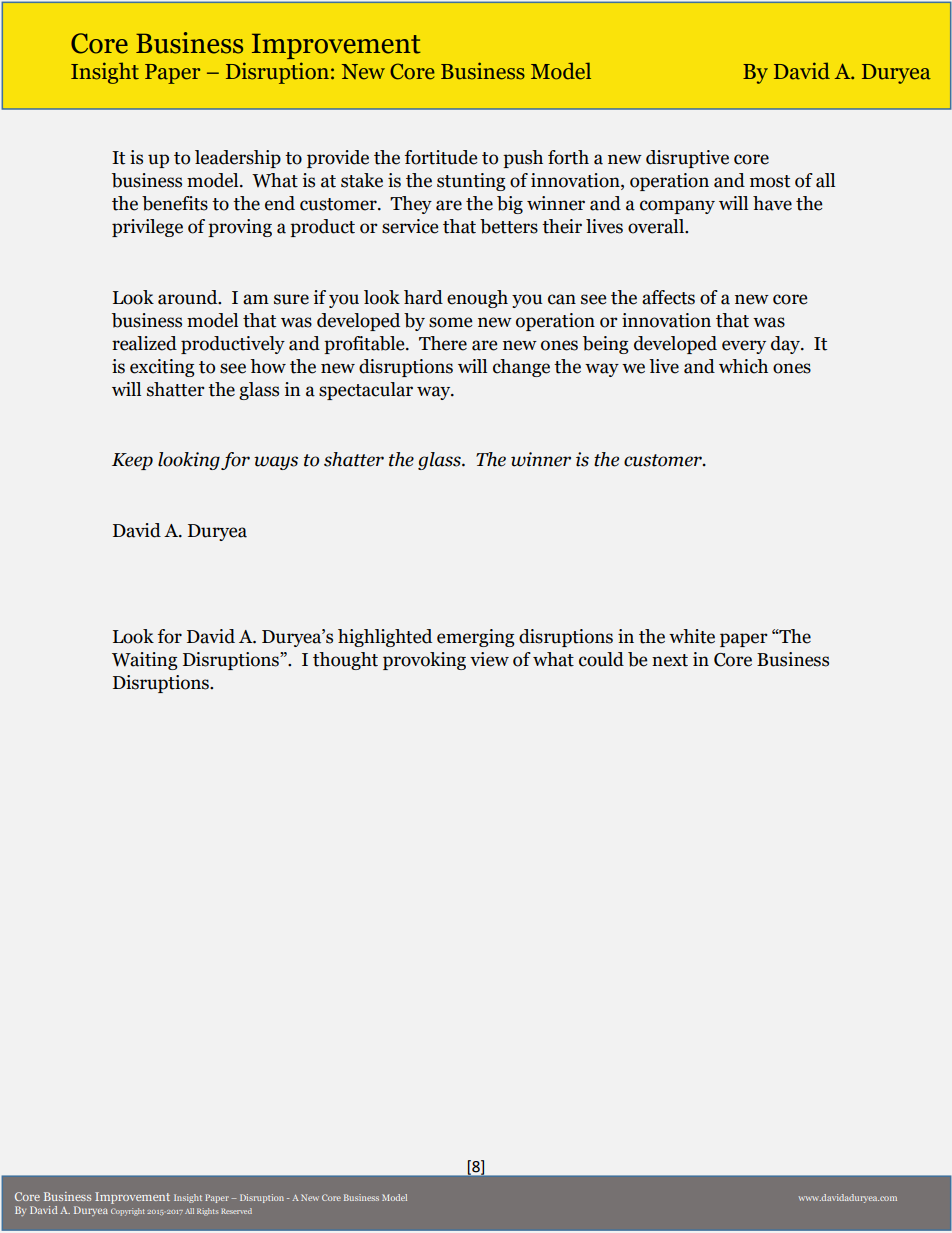 This screenshot has width=952, height=1233. What do you see at coordinates (424, 661) in the screenshot?
I see `provoking` at bounding box center [424, 661].
